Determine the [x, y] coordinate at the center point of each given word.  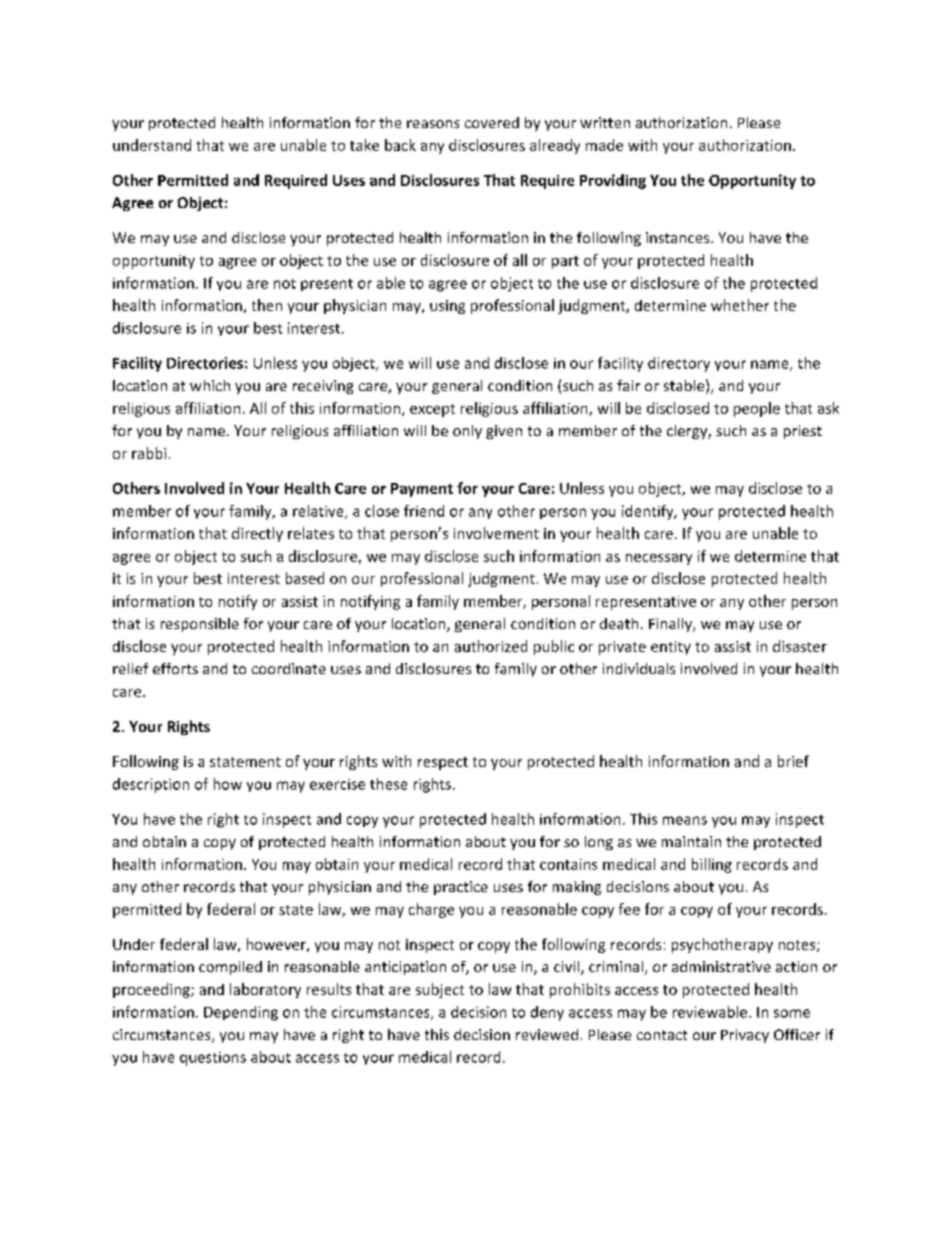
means [685, 820]
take [364, 145]
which [210, 385]
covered [492, 122]
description [151, 785]
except [432, 410]
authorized [491, 646]
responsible [200, 625]
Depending [241, 1013]
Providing [613, 181]
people [757, 409]
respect [443, 763]
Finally [671, 625]
